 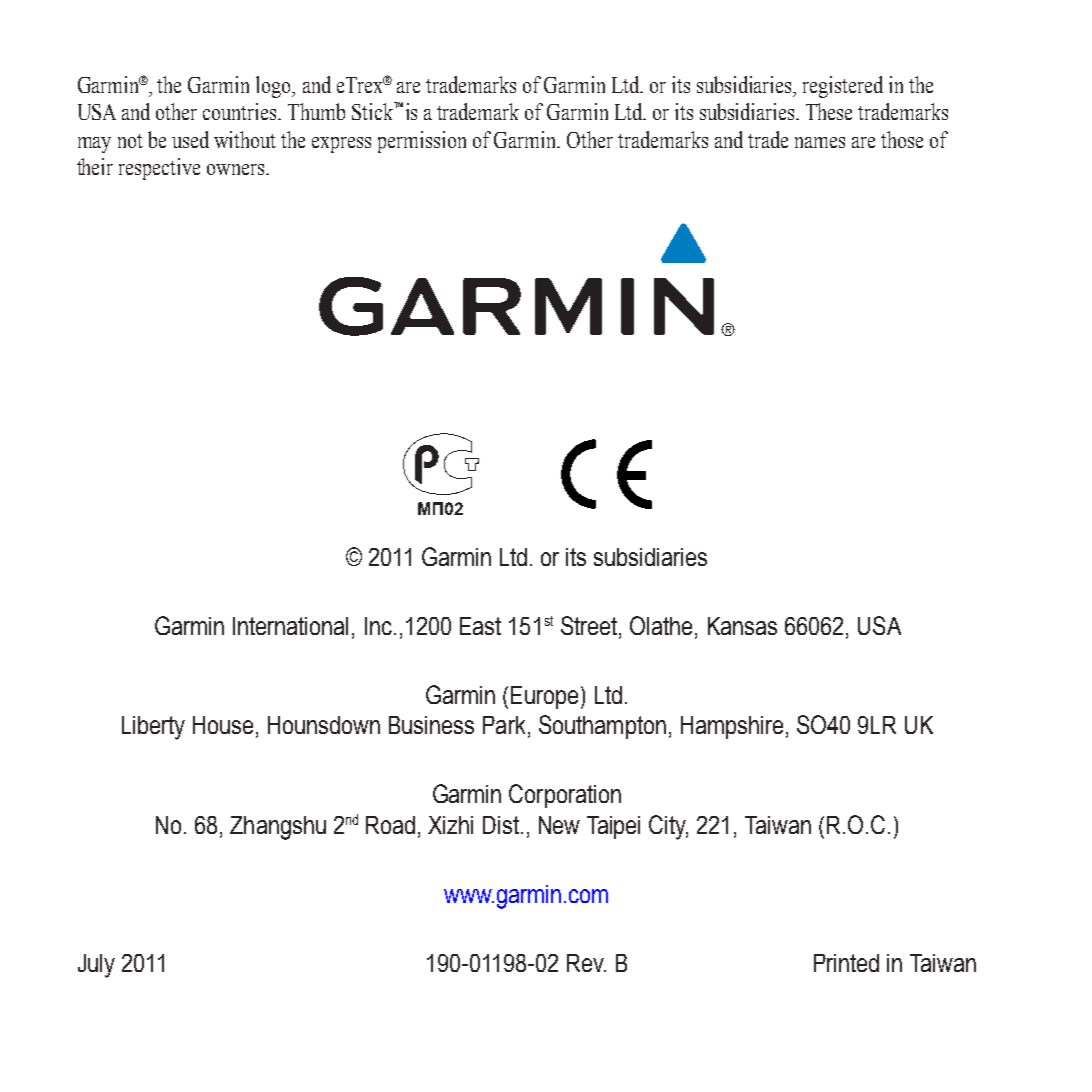 I want to click on East, so click(x=480, y=626).
